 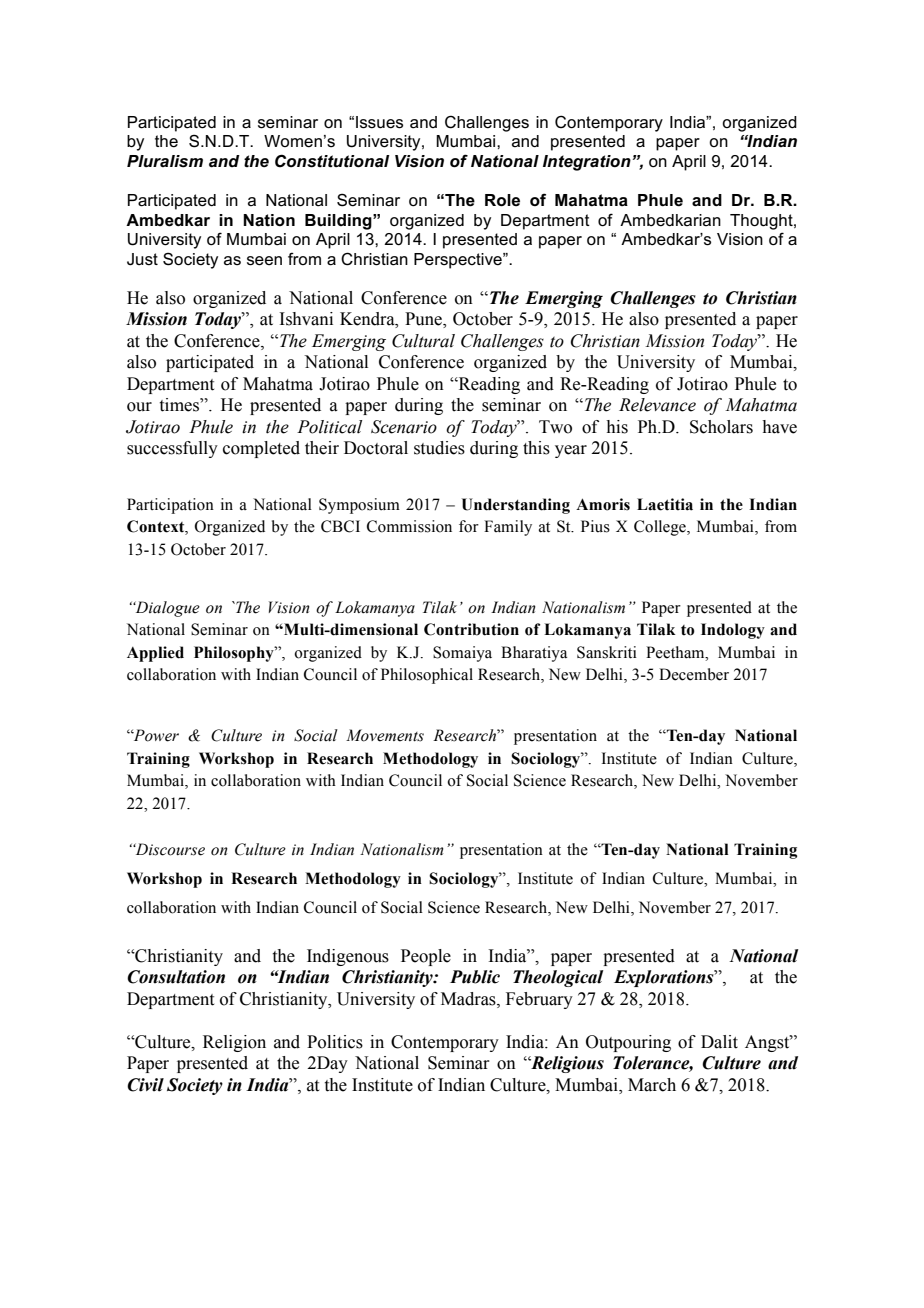 I want to click on Contribution, so click(x=471, y=629).
